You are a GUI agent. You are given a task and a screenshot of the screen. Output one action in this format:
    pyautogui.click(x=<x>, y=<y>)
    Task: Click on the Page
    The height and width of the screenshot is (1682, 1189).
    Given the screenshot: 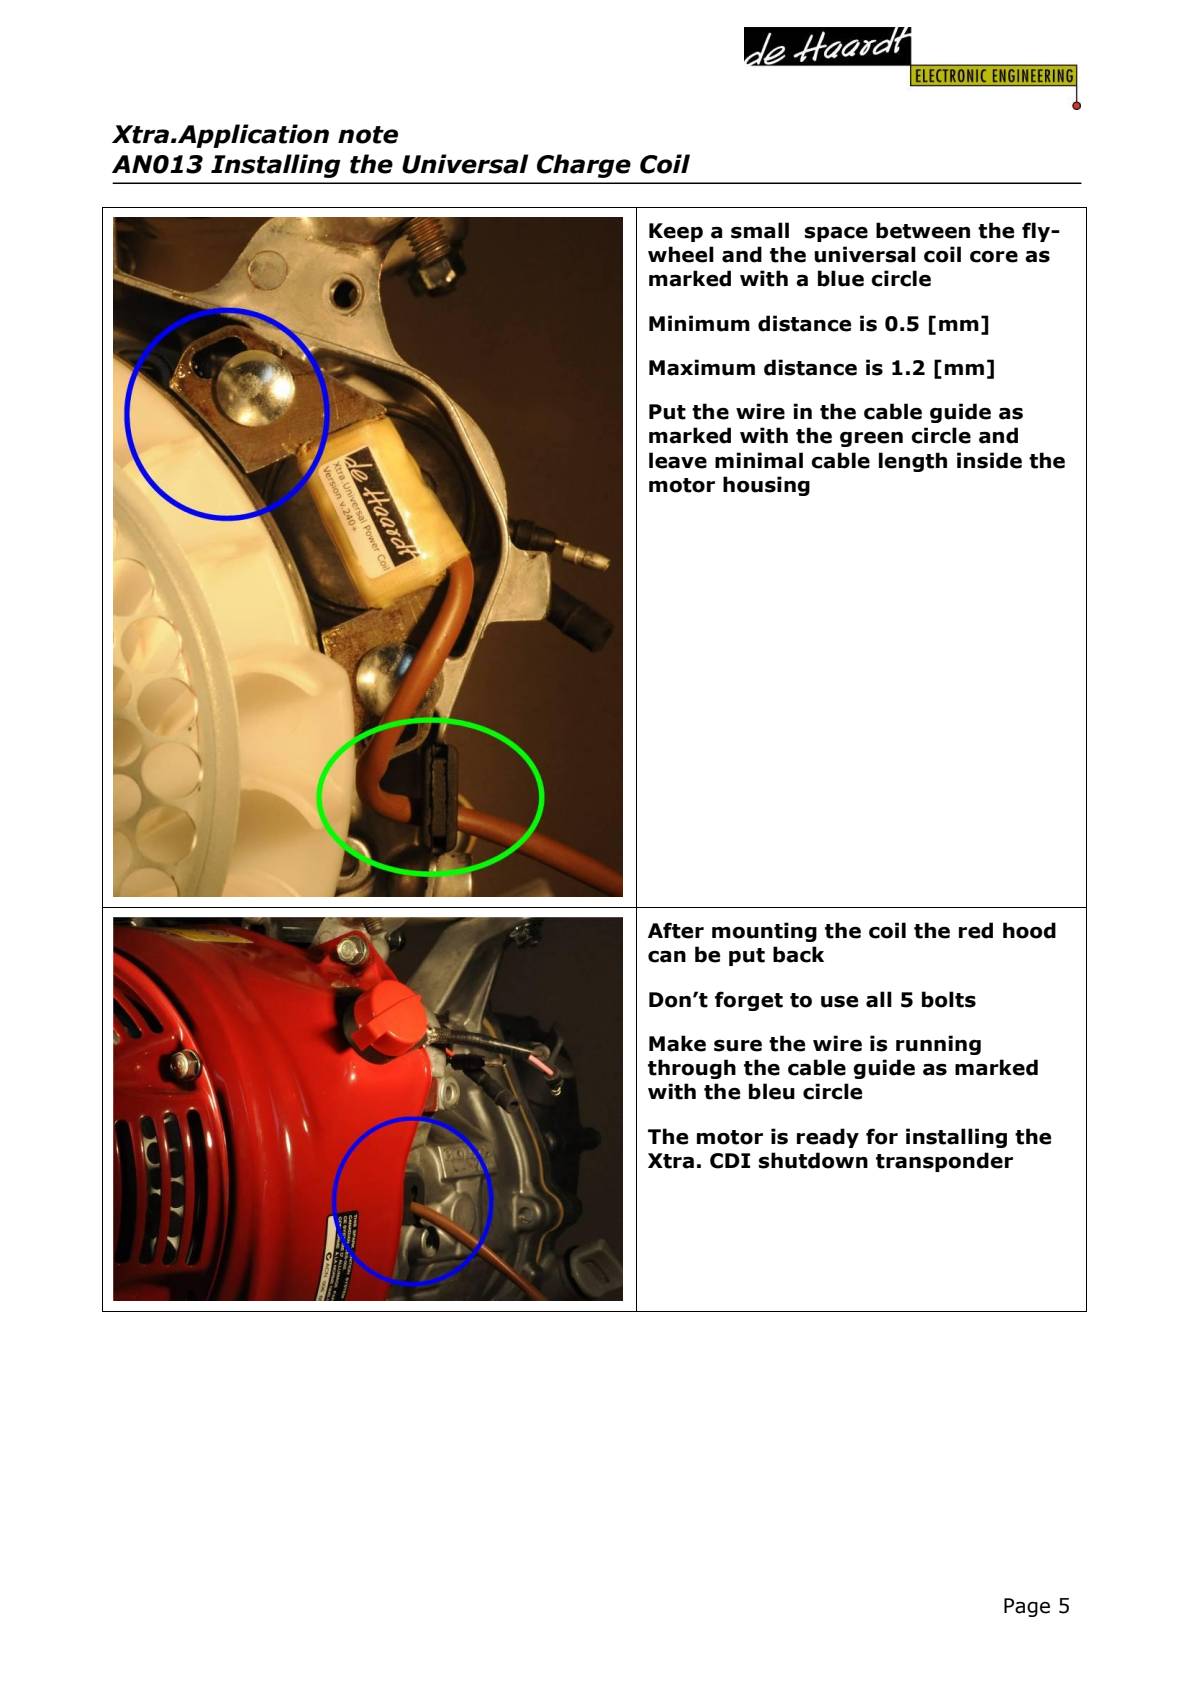 What is the action you would take?
    pyautogui.click(x=1027, y=1607)
